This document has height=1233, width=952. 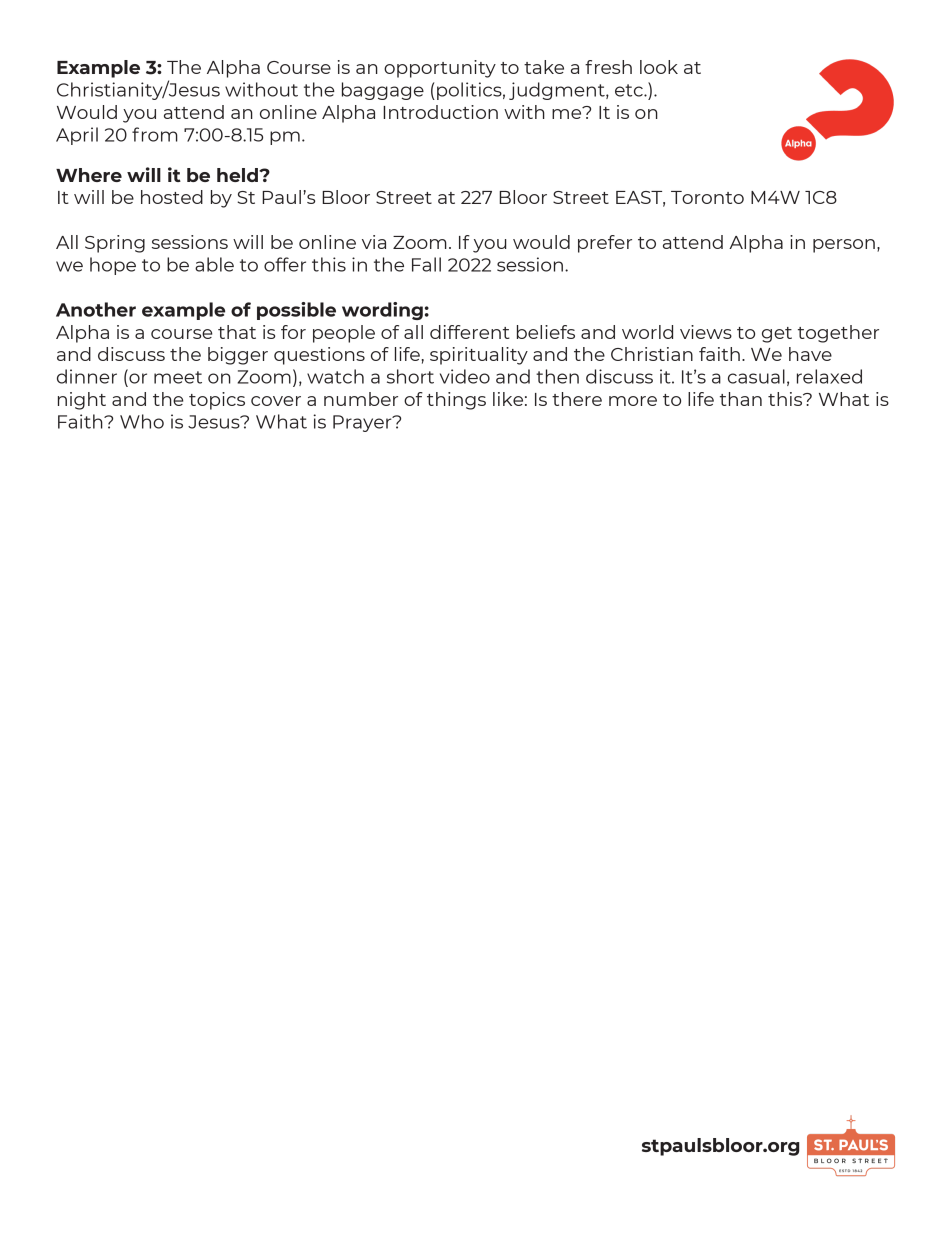 I want to click on opportunity, so click(x=440, y=69).
